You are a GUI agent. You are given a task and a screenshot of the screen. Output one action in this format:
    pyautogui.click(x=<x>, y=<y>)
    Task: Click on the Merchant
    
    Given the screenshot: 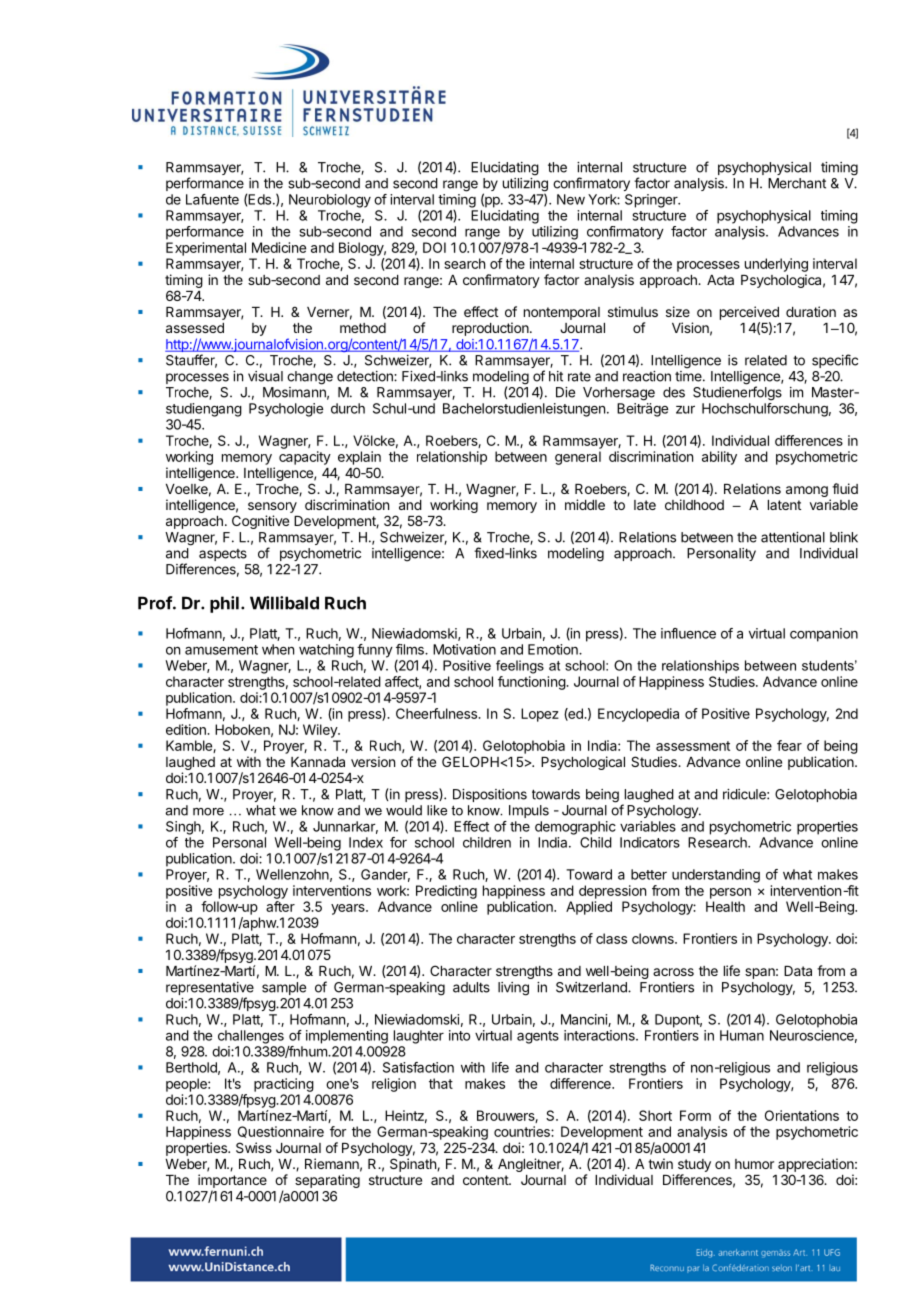 What is the action you would take?
    pyautogui.click(x=797, y=183)
